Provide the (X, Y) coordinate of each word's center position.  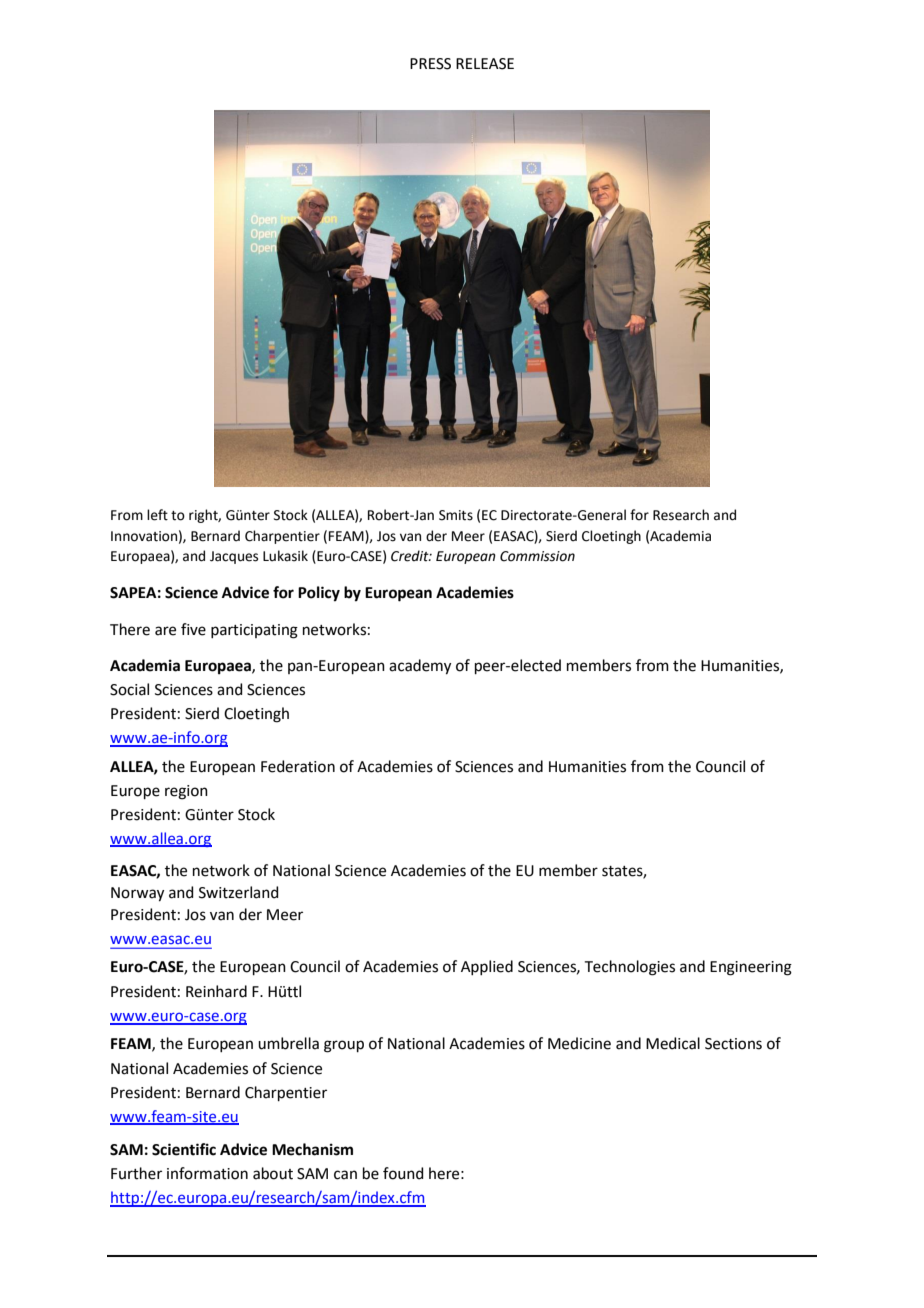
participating (254, 631)
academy (420, 667)
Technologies (630, 968)
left (157, 515)
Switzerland (239, 892)
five (193, 629)
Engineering (751, 968)
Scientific (184, 1149)
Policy (319, 594)
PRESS (430, 64)
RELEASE (485, 64)
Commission (537, 556)
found (403, 1173)
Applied (487, 967)
